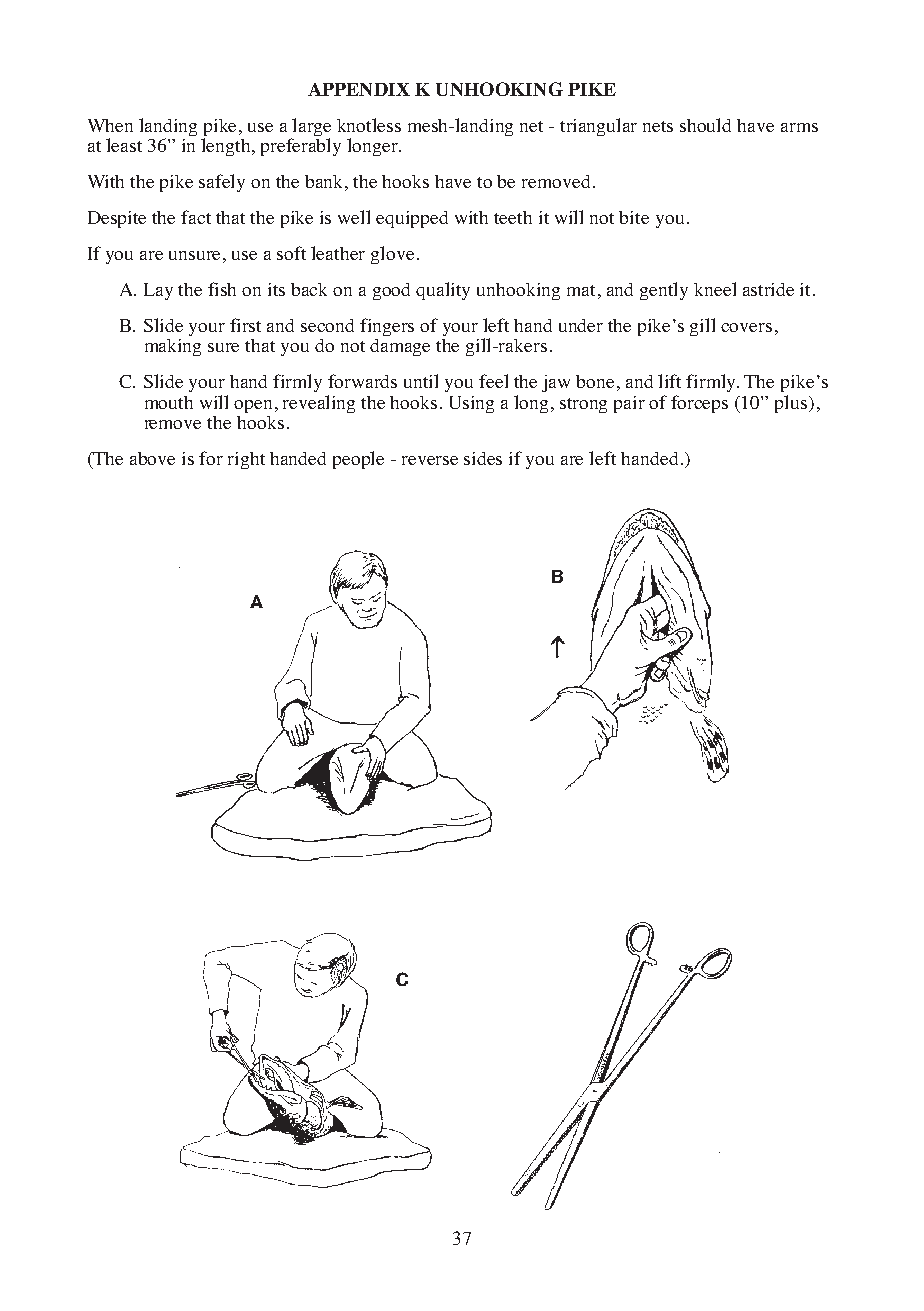 The image size is (924, 1311). What do you see at coordinates (222, 289) in the screenshot?
I see `fish` at bounding box center [222, 289].
